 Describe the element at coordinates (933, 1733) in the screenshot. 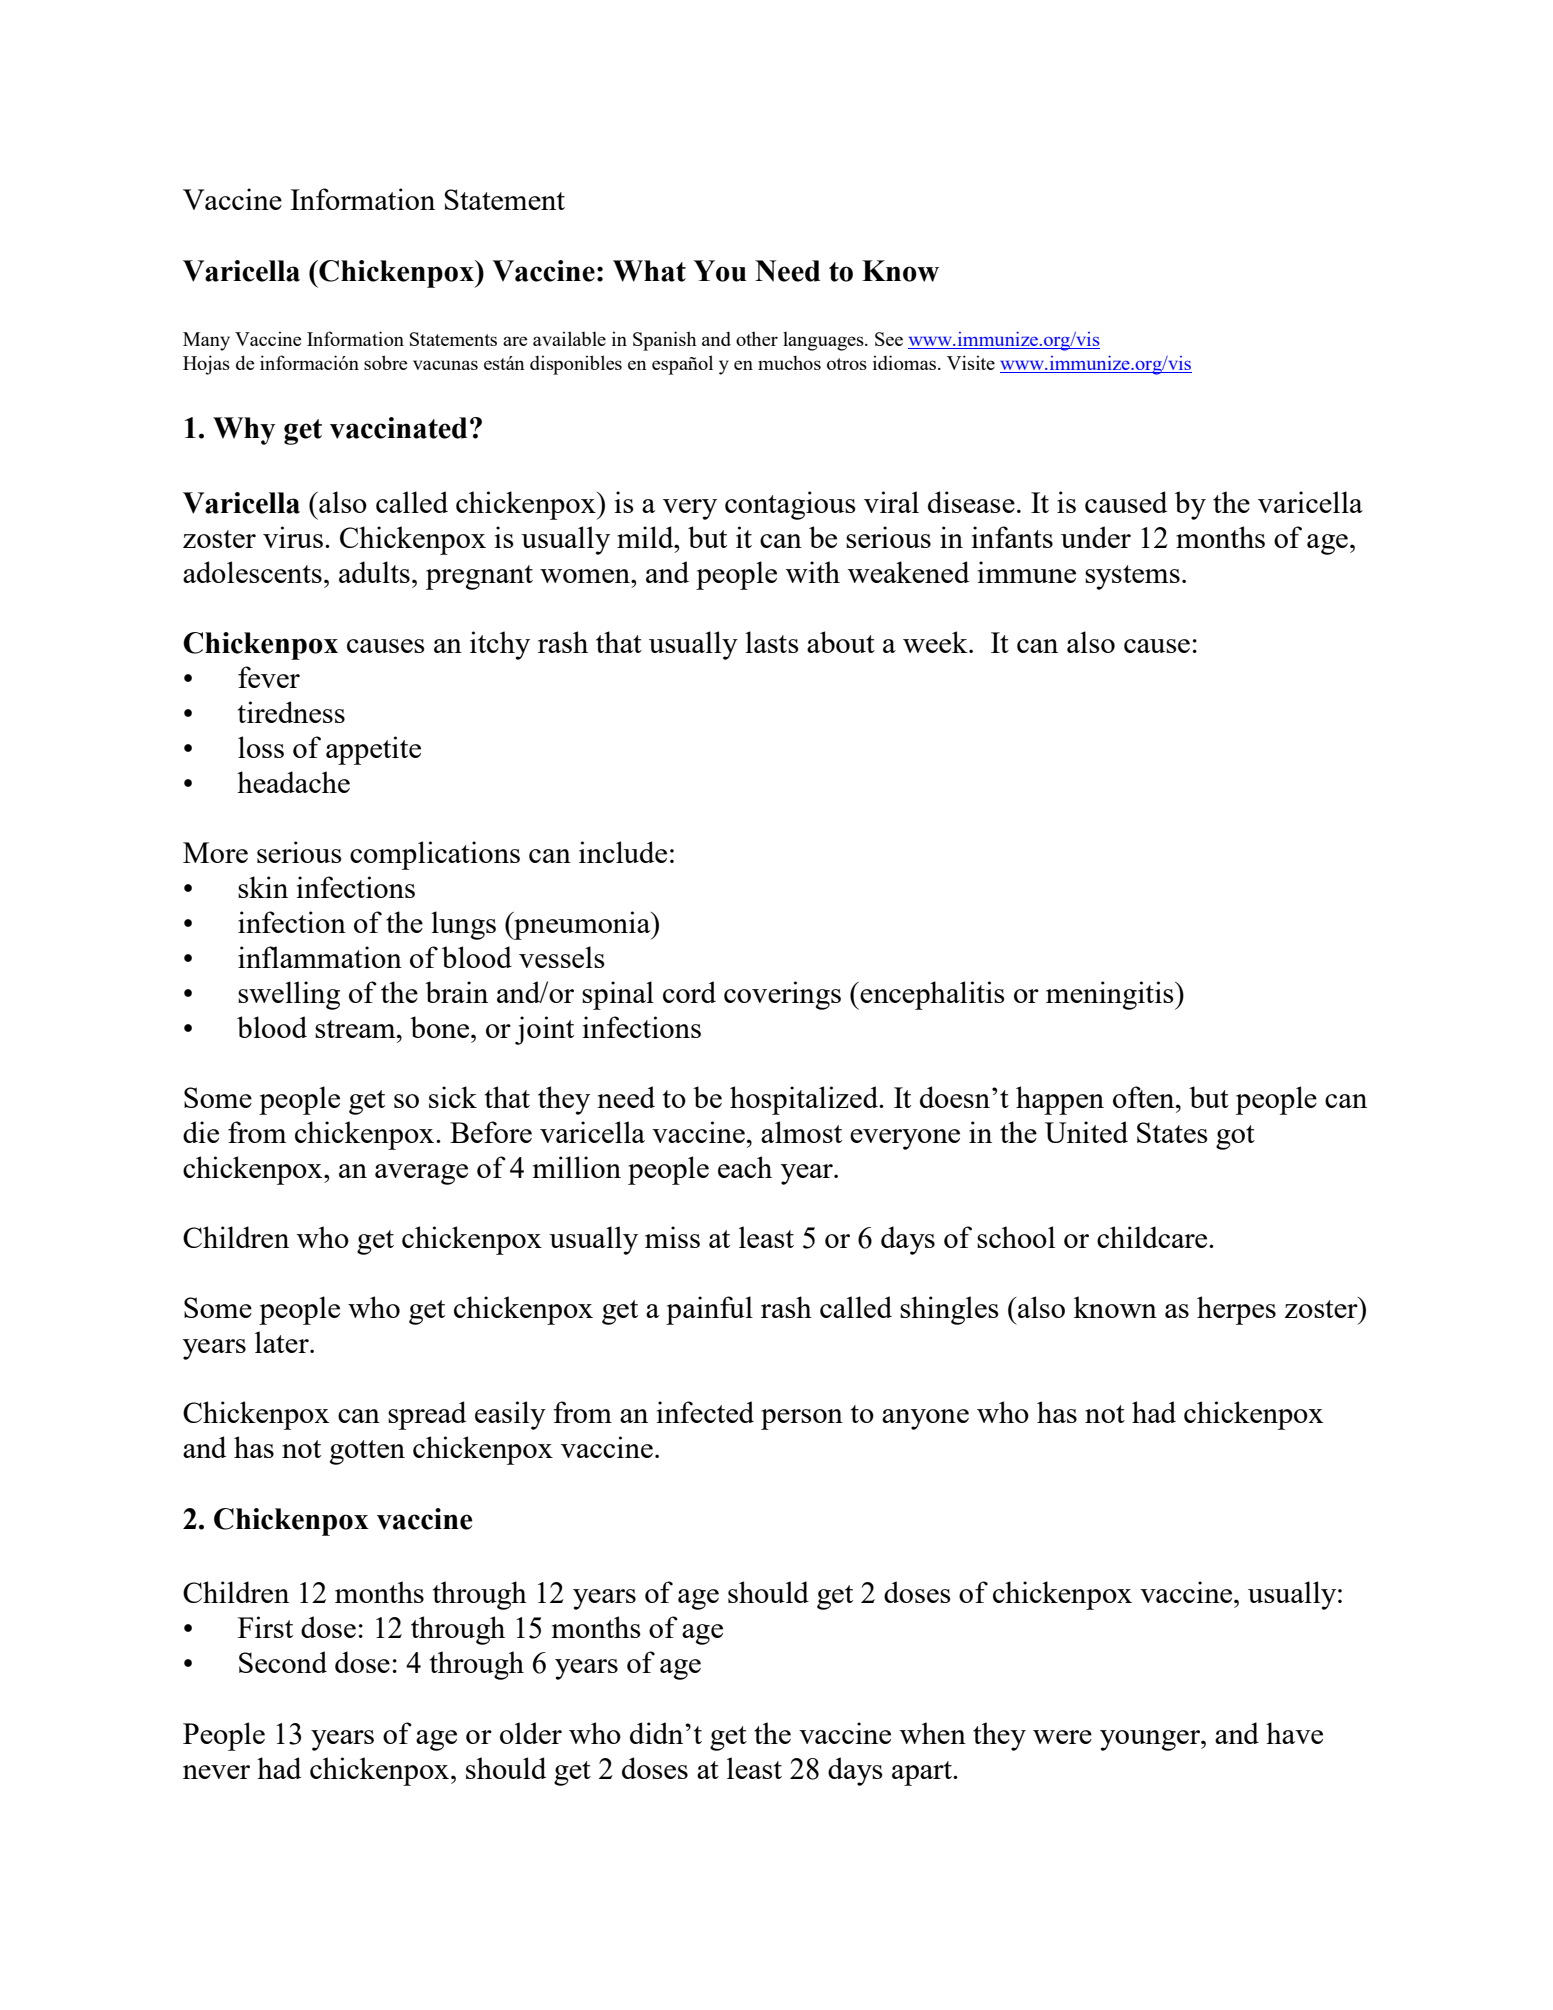

I see `when` at that location.
